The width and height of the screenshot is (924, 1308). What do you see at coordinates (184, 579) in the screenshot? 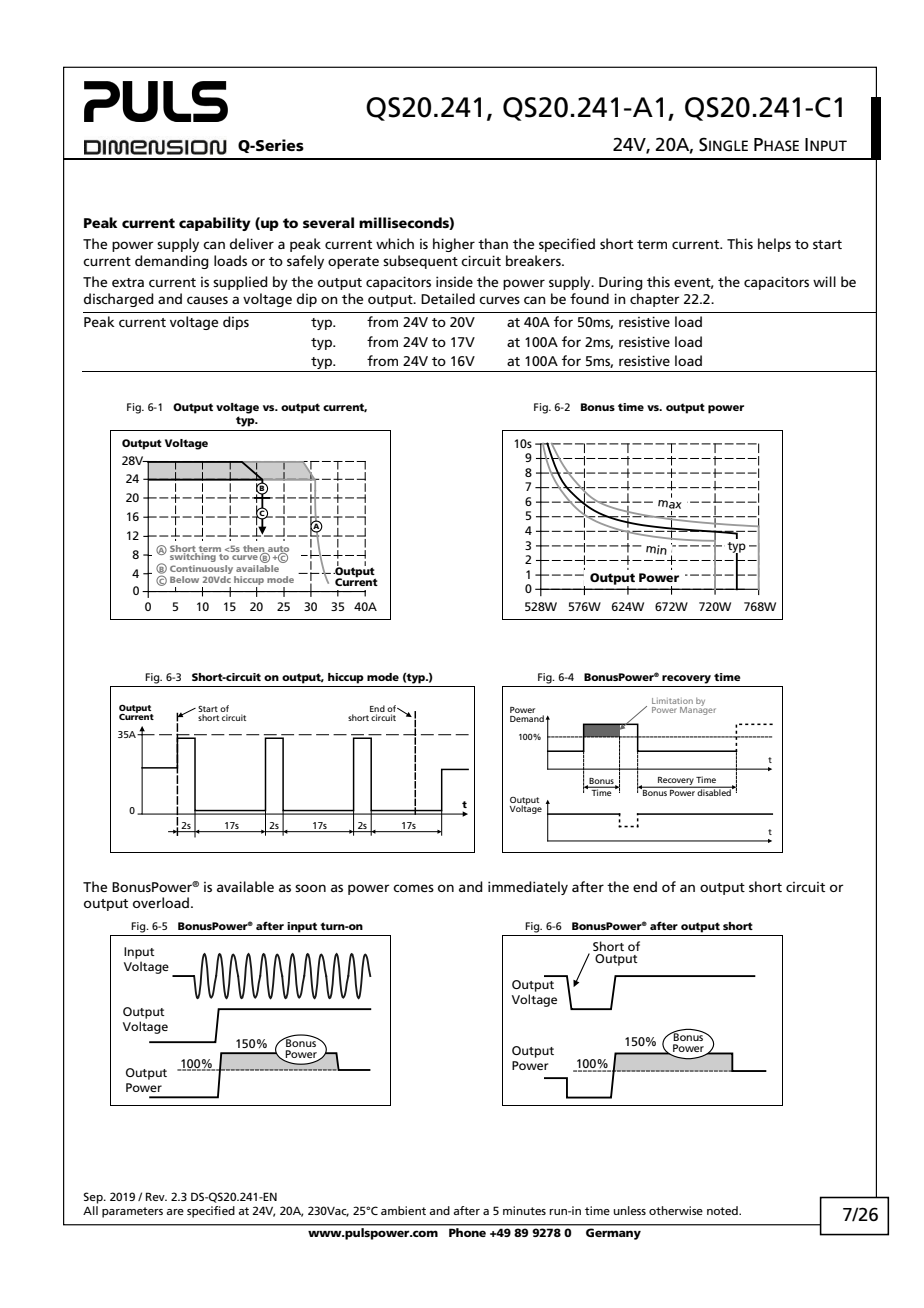
I see `Below` at bounding box center [184, 579].
